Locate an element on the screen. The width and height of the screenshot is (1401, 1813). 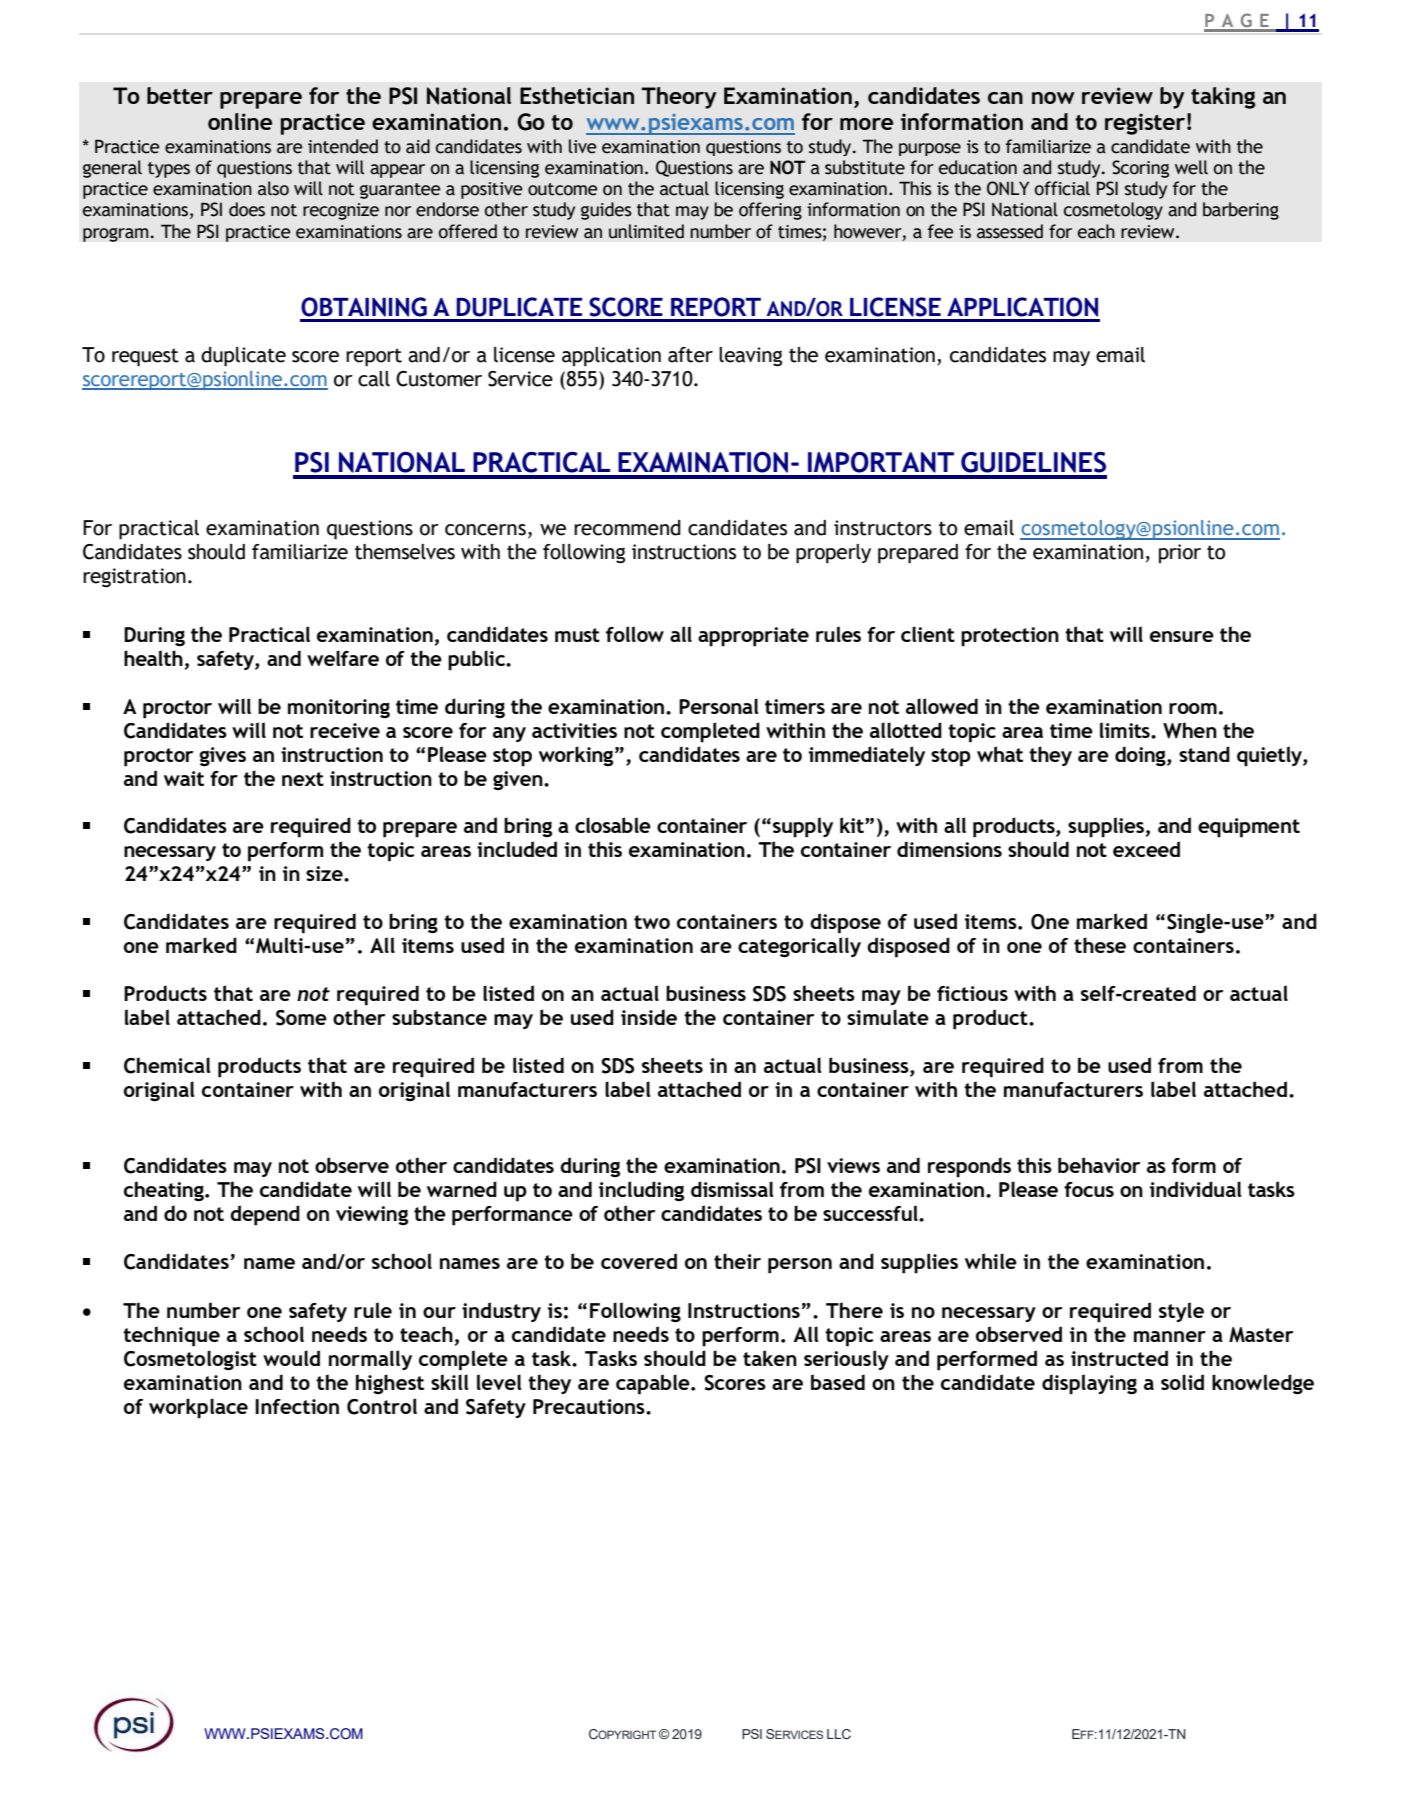
Scoring is located at coordinates (1140, 169).
